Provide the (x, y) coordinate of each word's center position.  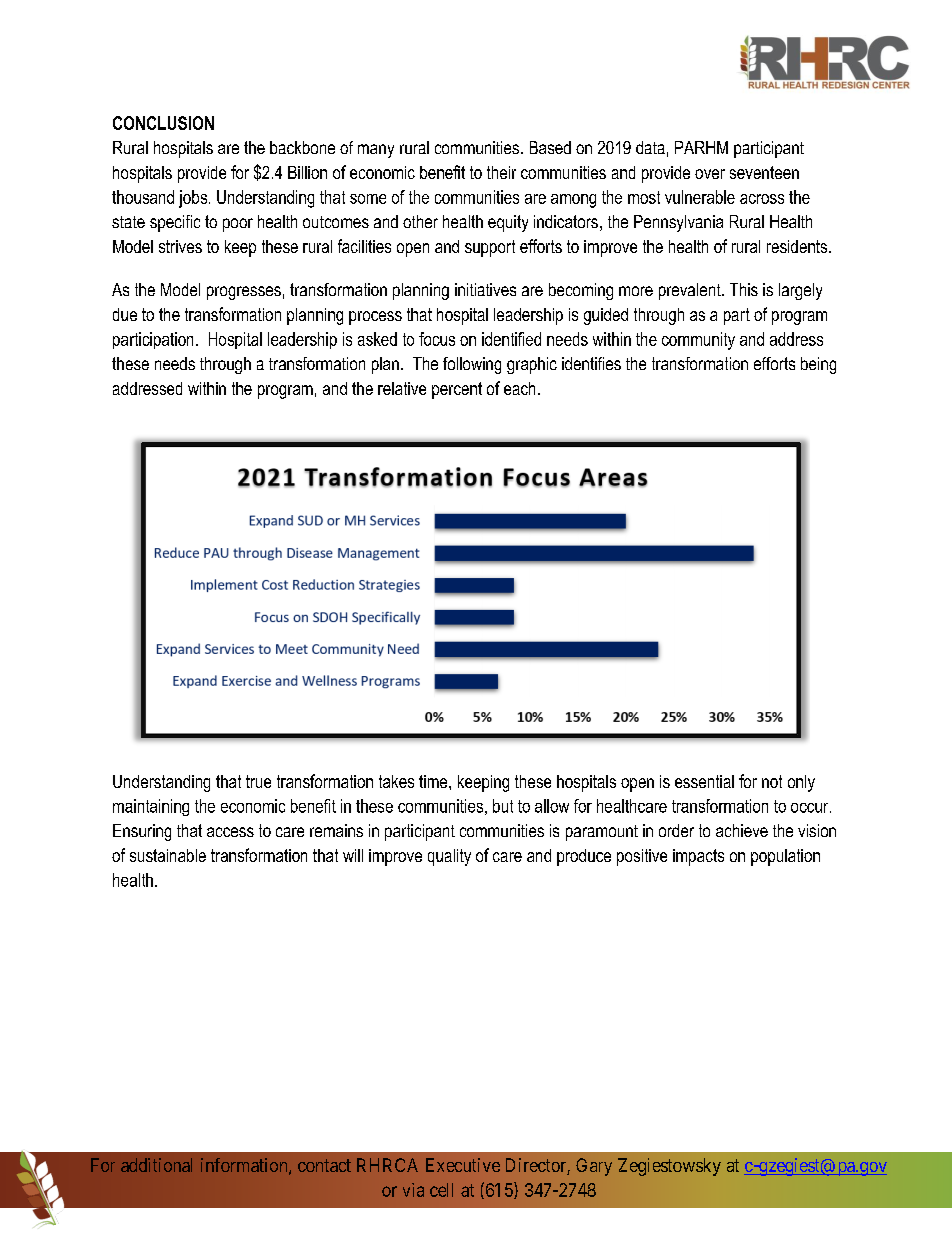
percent (457, 390)
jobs (193, 199)
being (818, 365)
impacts (698, 857)
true (258, 781)
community (698, 341)
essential (704, 781)
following (472, 365)
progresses (244, 293)
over (710, 174)
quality (449, 857)
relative (402, 388)
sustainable (168, 855)
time (434, 781)
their (501, 172)
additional (156, 1165)
